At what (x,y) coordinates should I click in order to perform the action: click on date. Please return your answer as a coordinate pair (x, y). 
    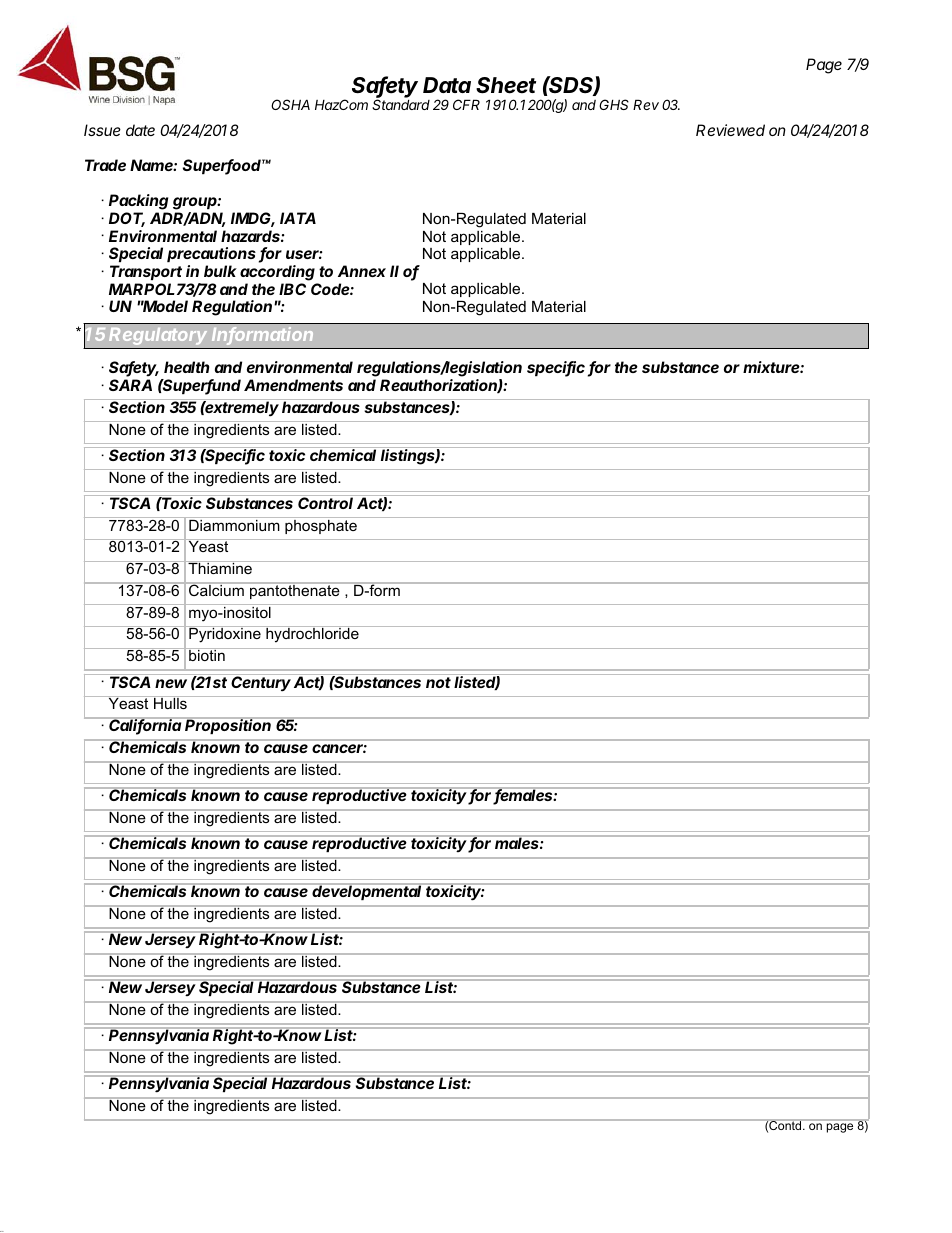
    Looking at the image, I should click on (140, 130).
